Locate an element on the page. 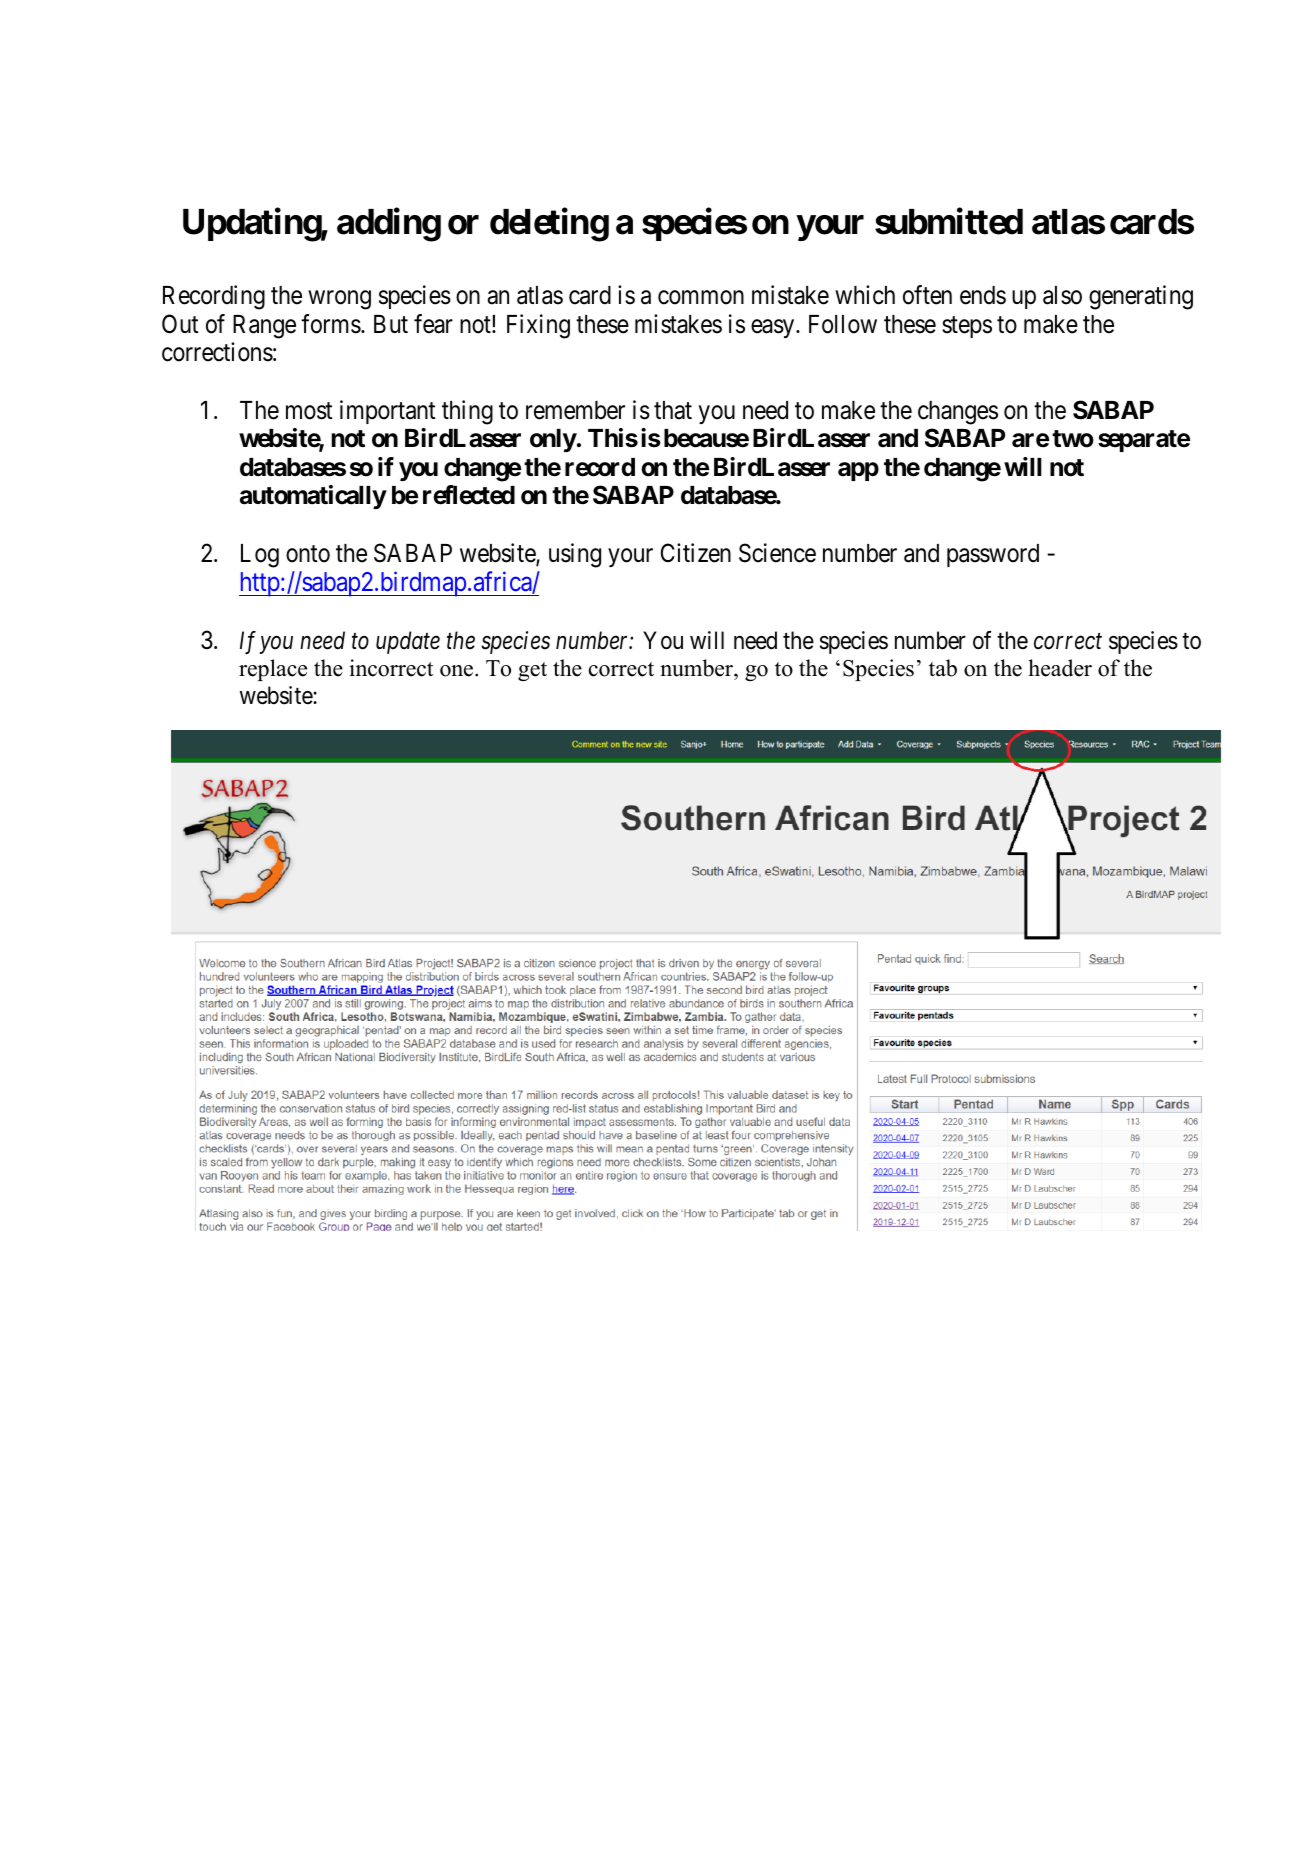 Image resolution: width=1289 pixels, height=1876 pixels. steps is located at coordinates (967, 327).
